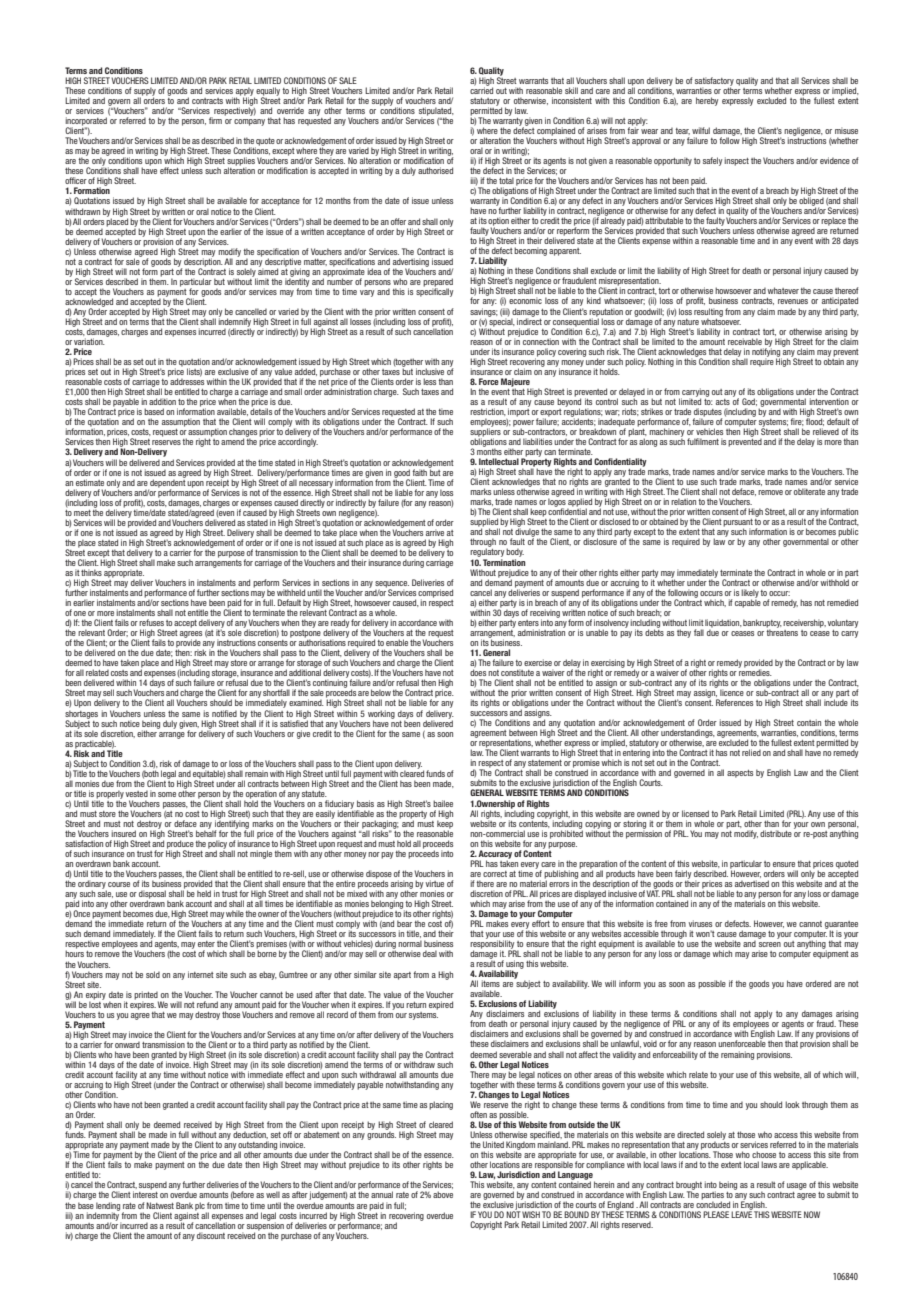 The image size is (924, 1308). I want to click on correct, so click(495, 874).
